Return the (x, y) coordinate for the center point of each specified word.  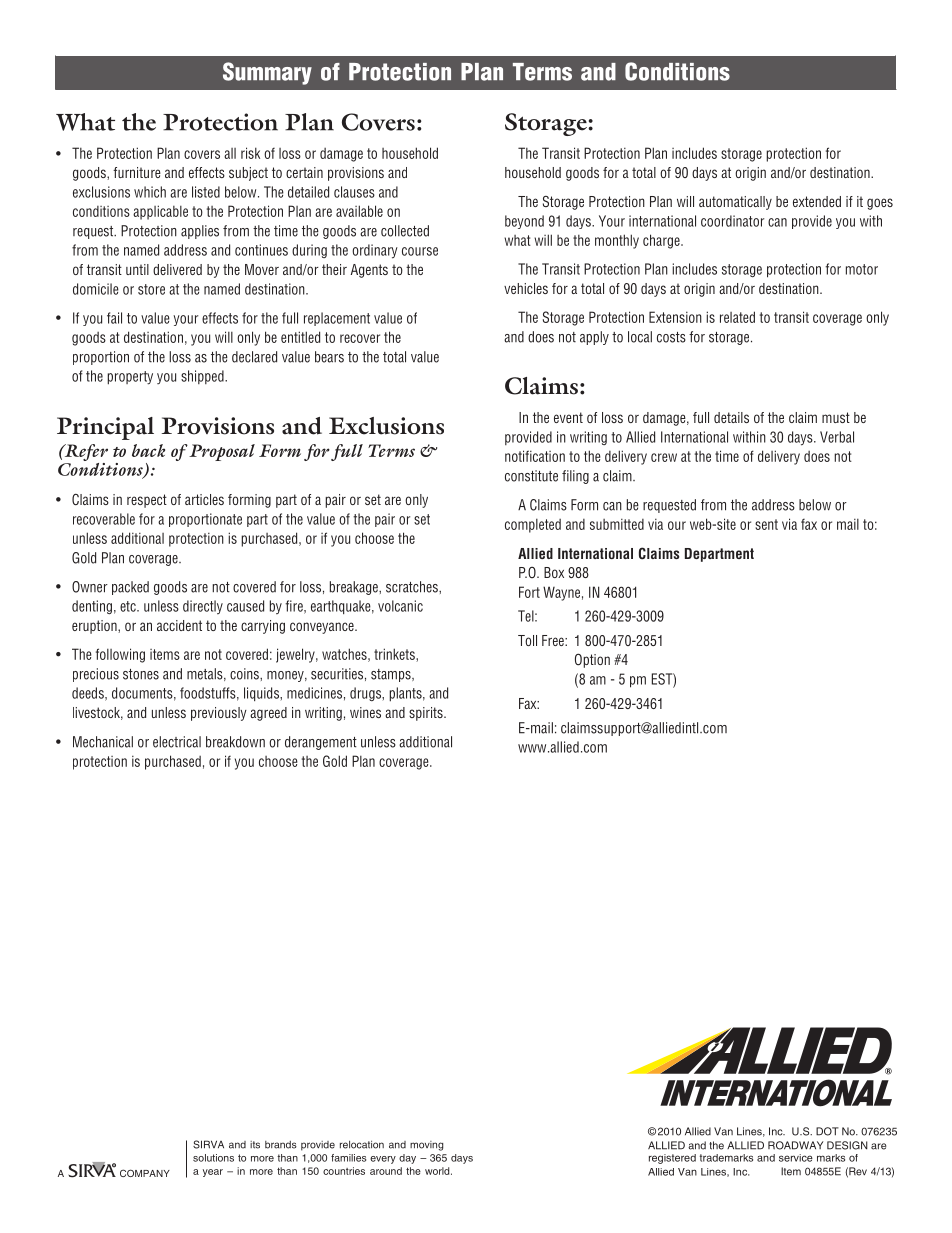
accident (179, 625)
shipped (203, 377)
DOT (827, 1131)
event (568, 417)
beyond (524, 222)
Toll (527, 640)
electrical (177, 742)
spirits (427, 714)
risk (250, 153)
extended (817, 201)
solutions (213, 1158)
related (737, 317)
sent (766, 524)
